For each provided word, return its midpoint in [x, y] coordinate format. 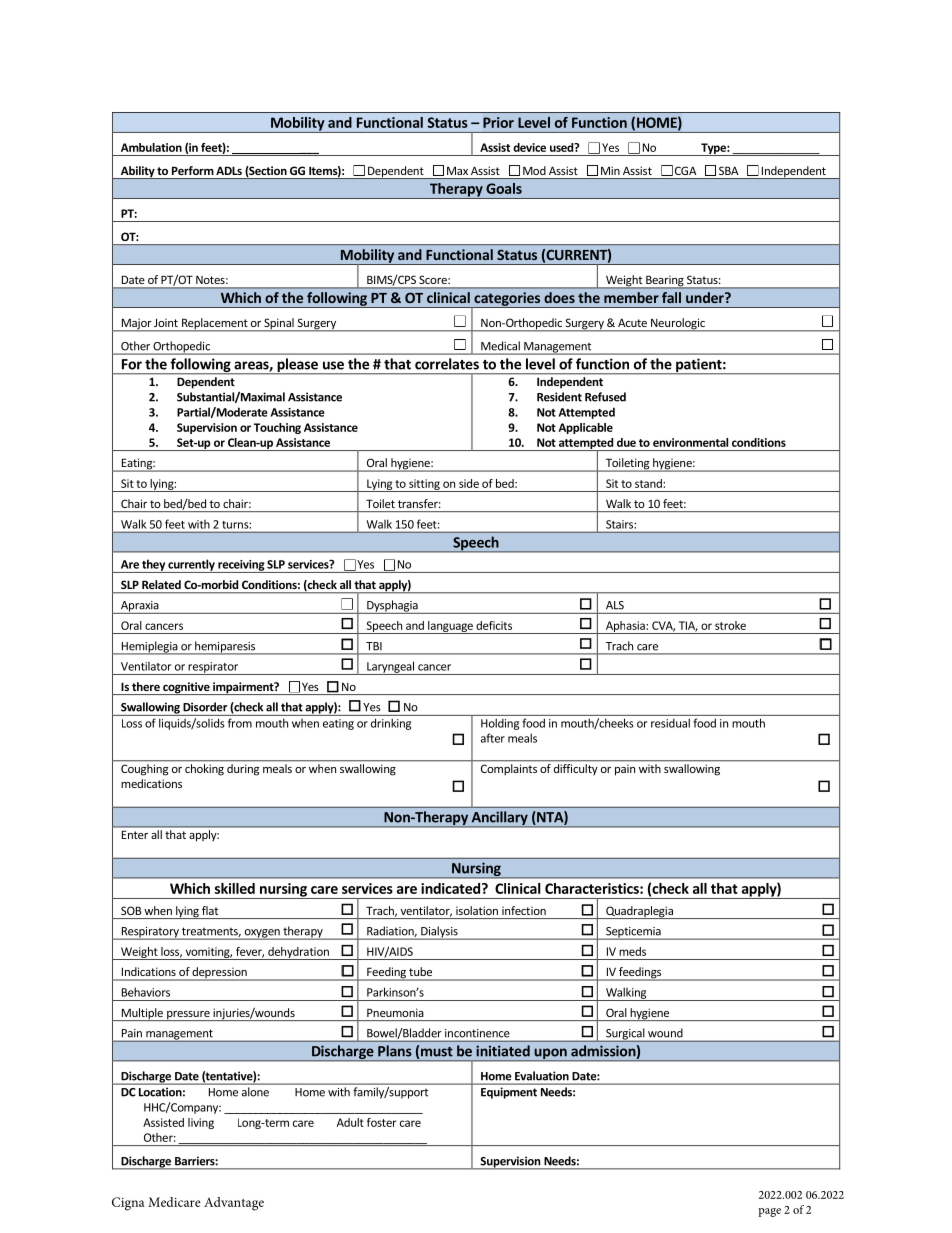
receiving [241, 566]
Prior [498, 122]
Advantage [234, 1204]
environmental [690, 442]
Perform [193, 170]
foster [382, 1122]
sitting [424, 485]
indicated [450, 888]
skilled [235, 888]
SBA [728, 170]
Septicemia [633, 933]
